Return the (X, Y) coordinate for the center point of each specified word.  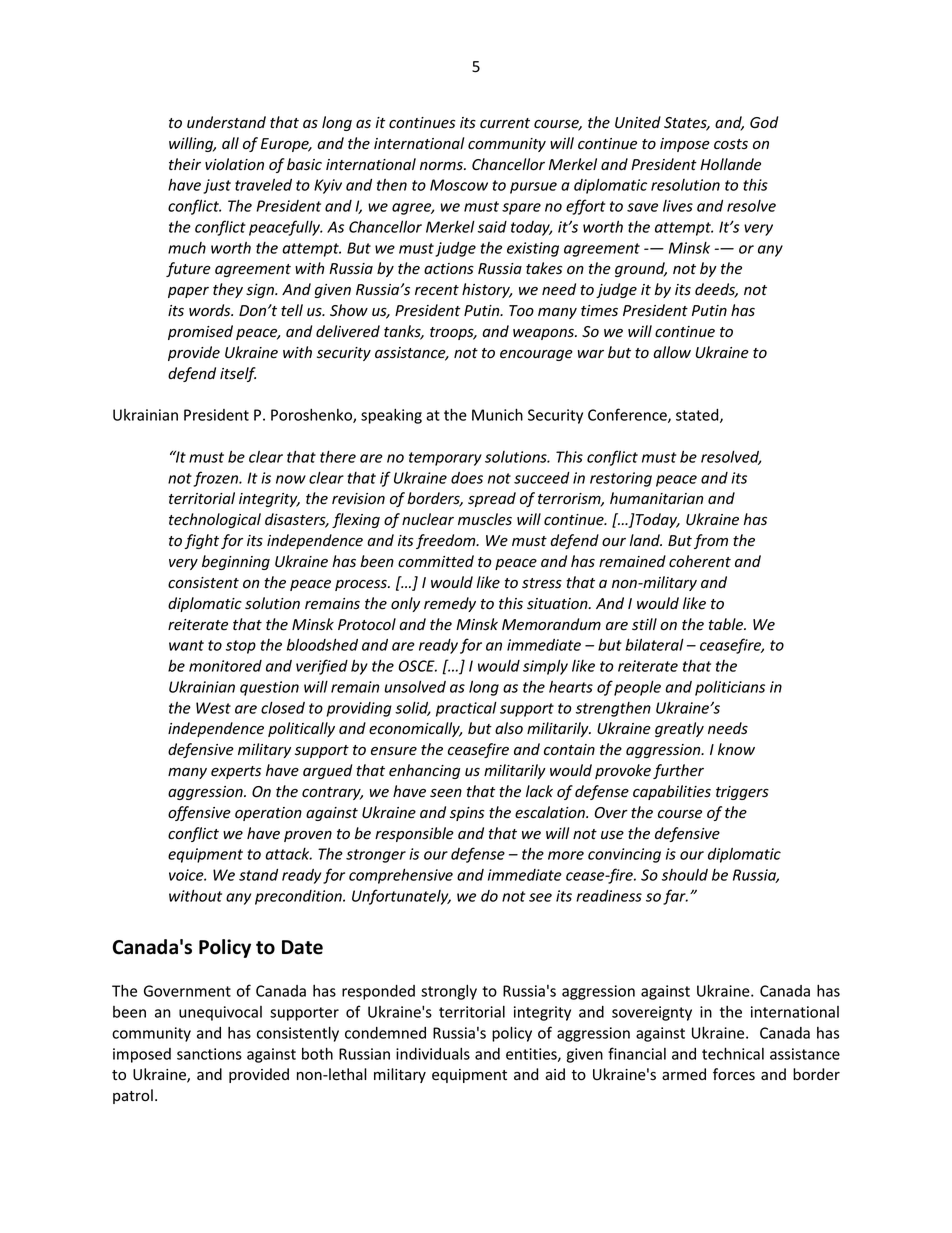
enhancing (424, 771)
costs (731, 144)
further (678, 771)
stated (698, 416)
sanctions (209, 1054)
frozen (217, 479)
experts (236, 772)
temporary (445, 459)
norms (442, 166)
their (185, 164)
